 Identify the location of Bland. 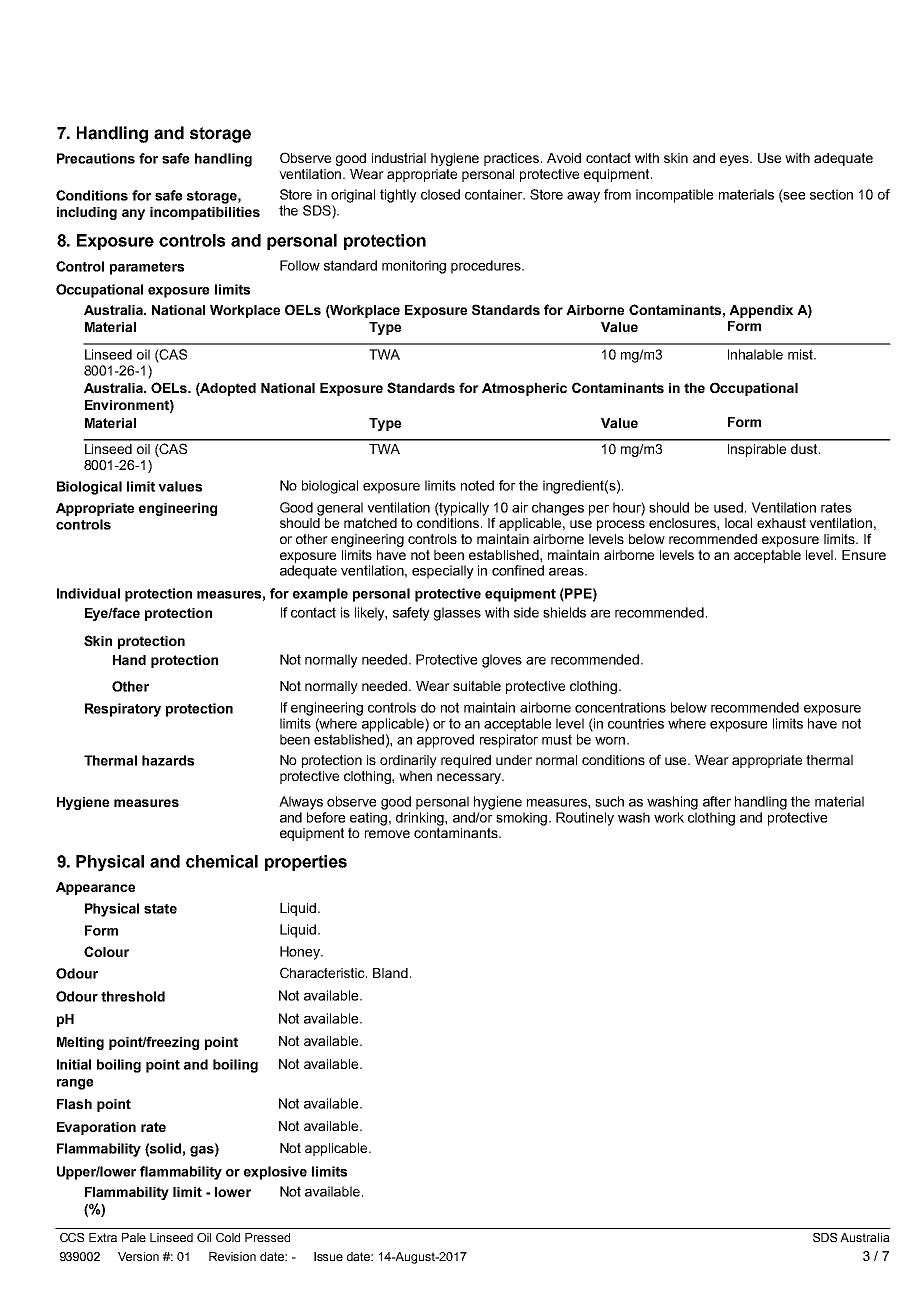
(390, 973).
